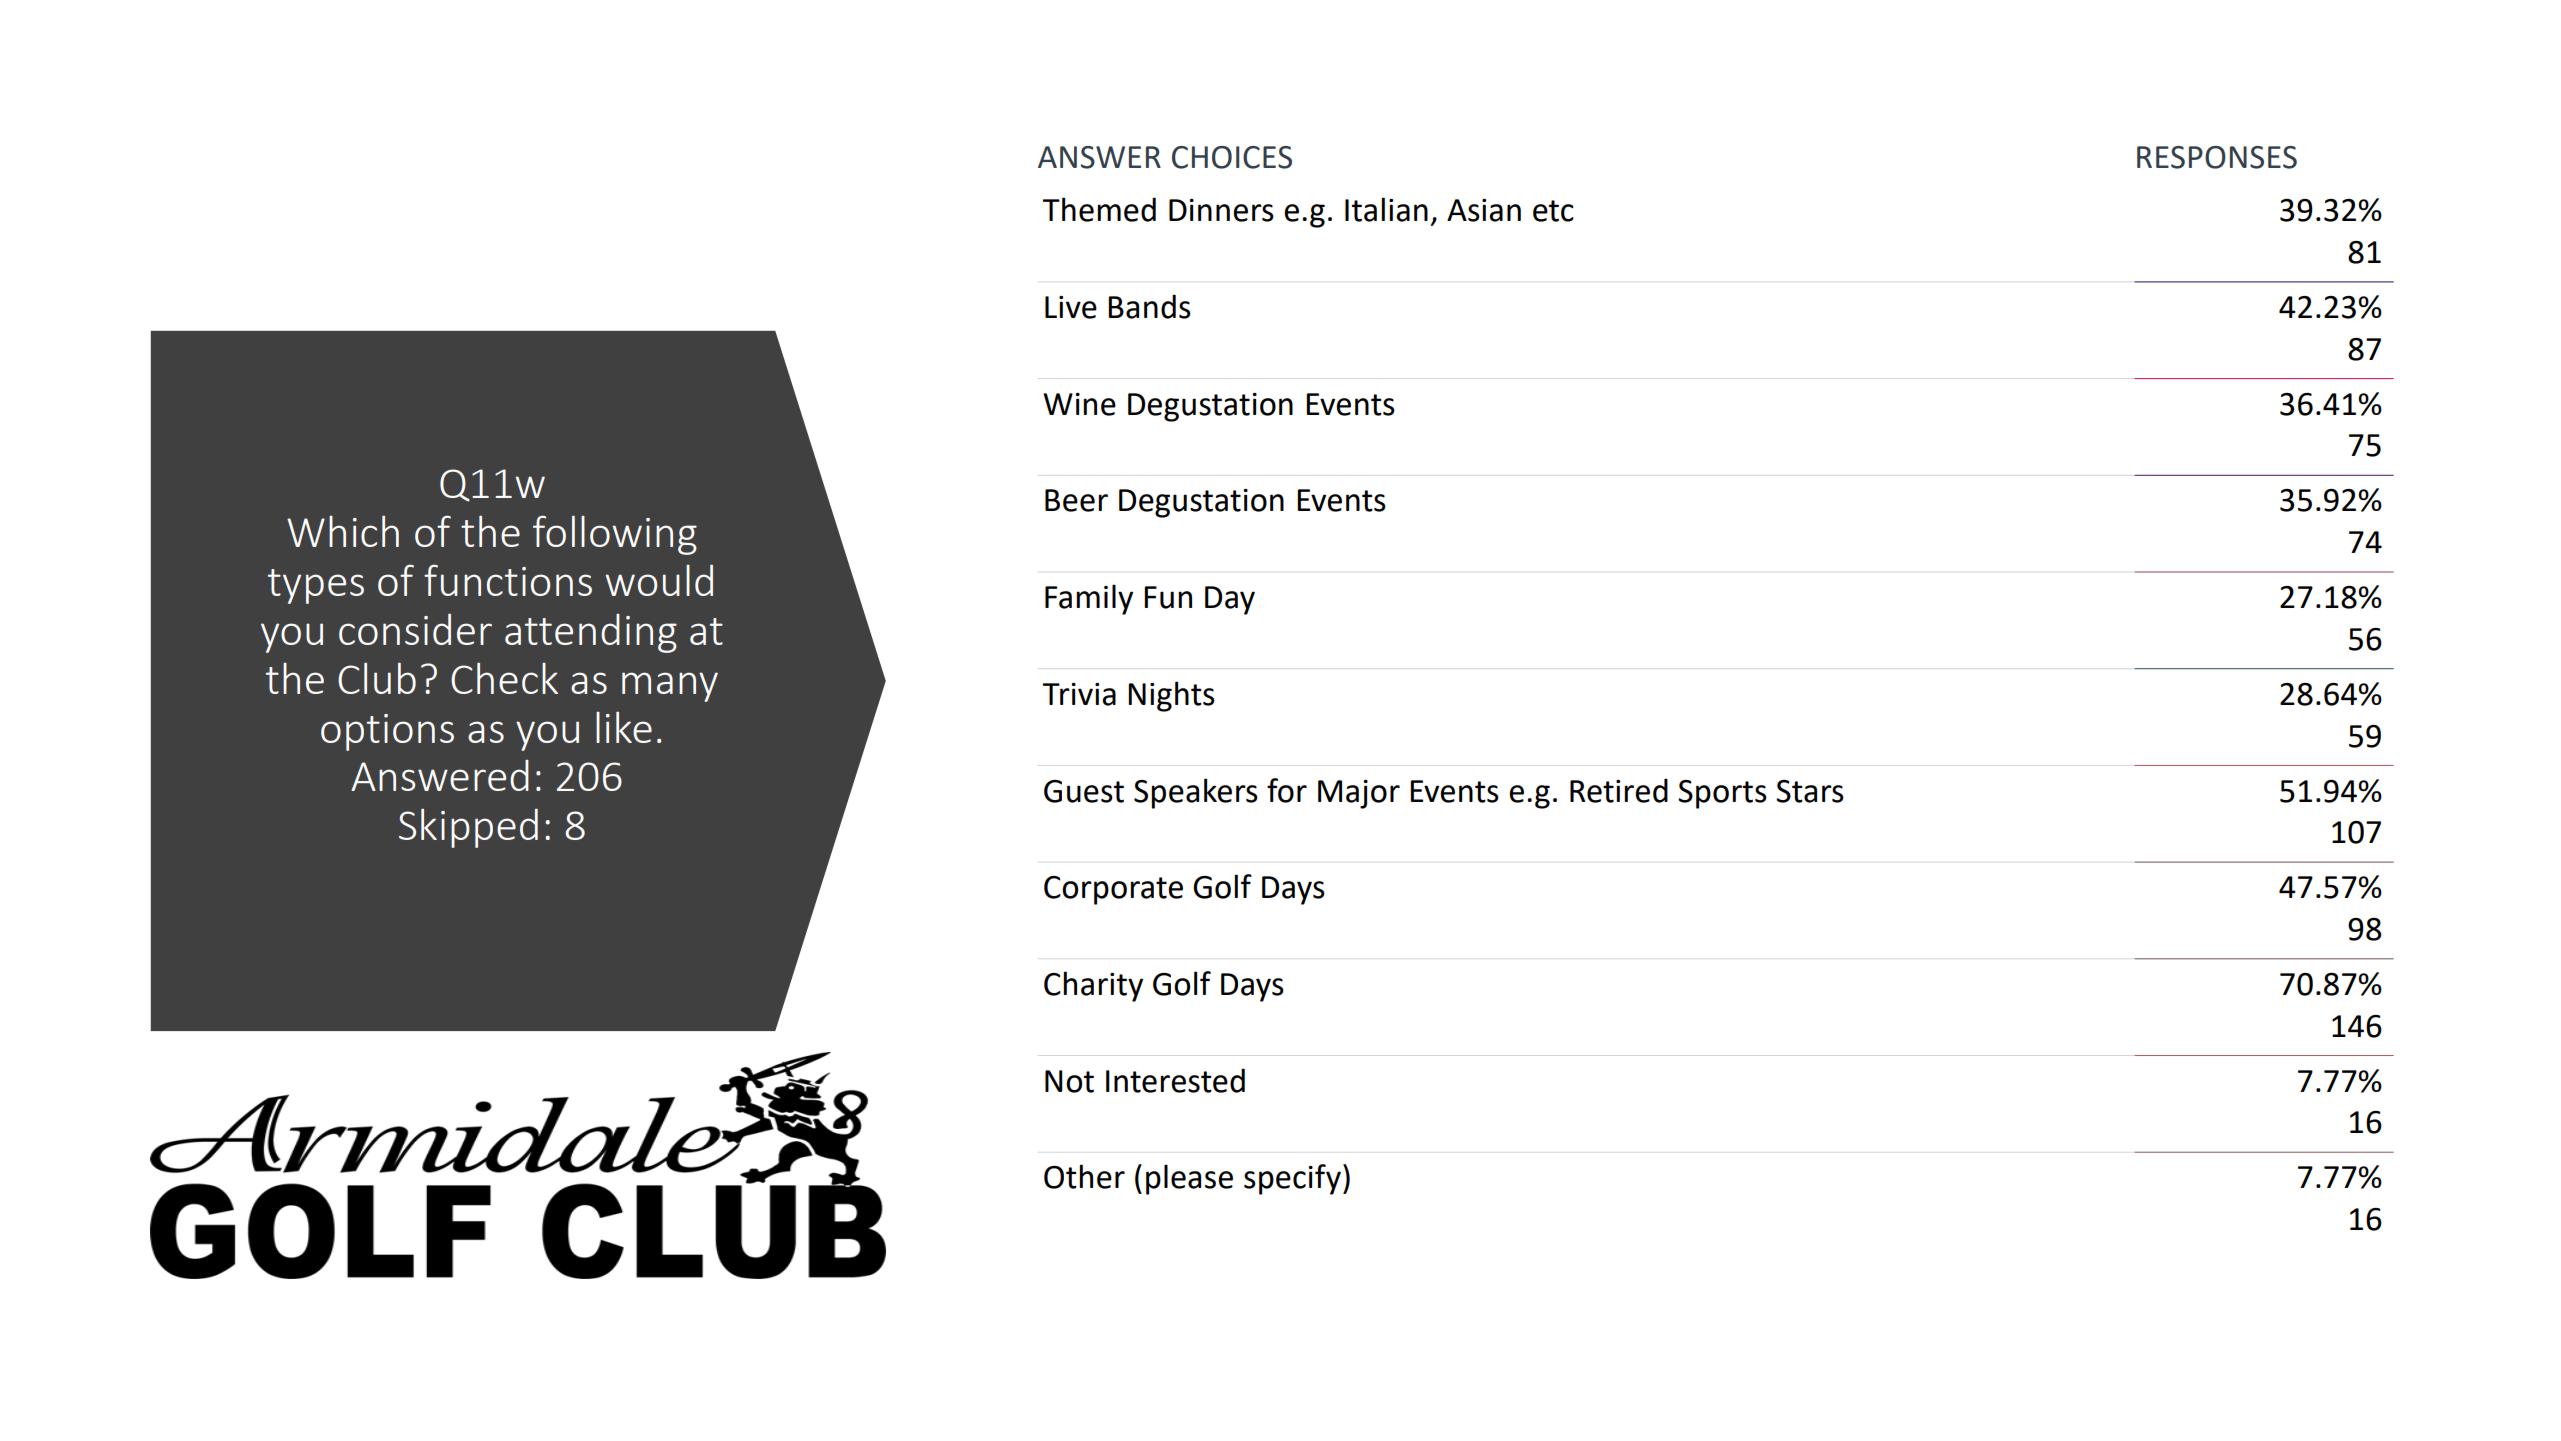  What do you see at coordinates (1287, 790) in the screenshot?
I see `for` at bounding box center [1287, 790].
